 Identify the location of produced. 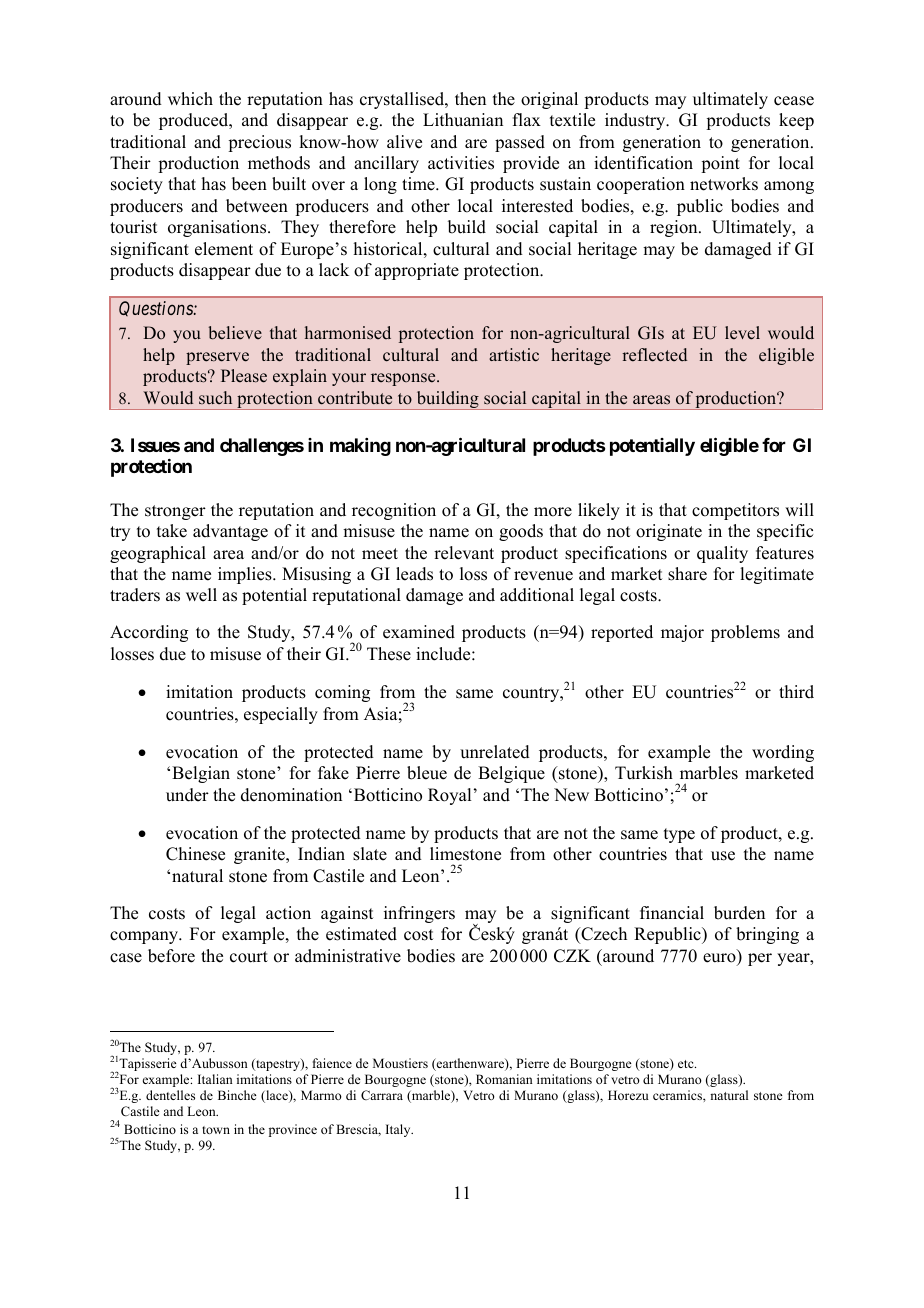
(195, 121).
